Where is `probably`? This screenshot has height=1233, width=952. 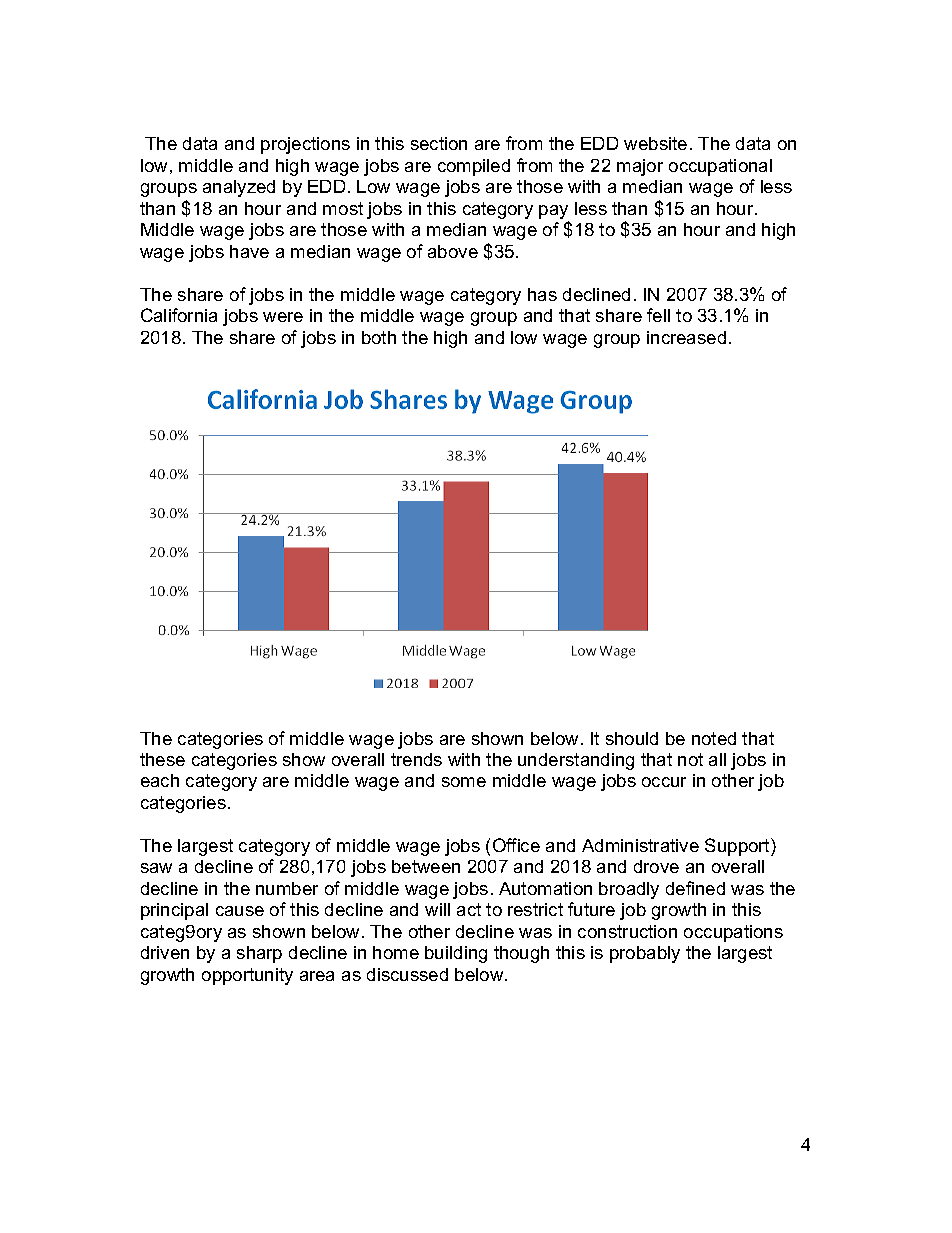 probably is located at coordinates (645, 954).
